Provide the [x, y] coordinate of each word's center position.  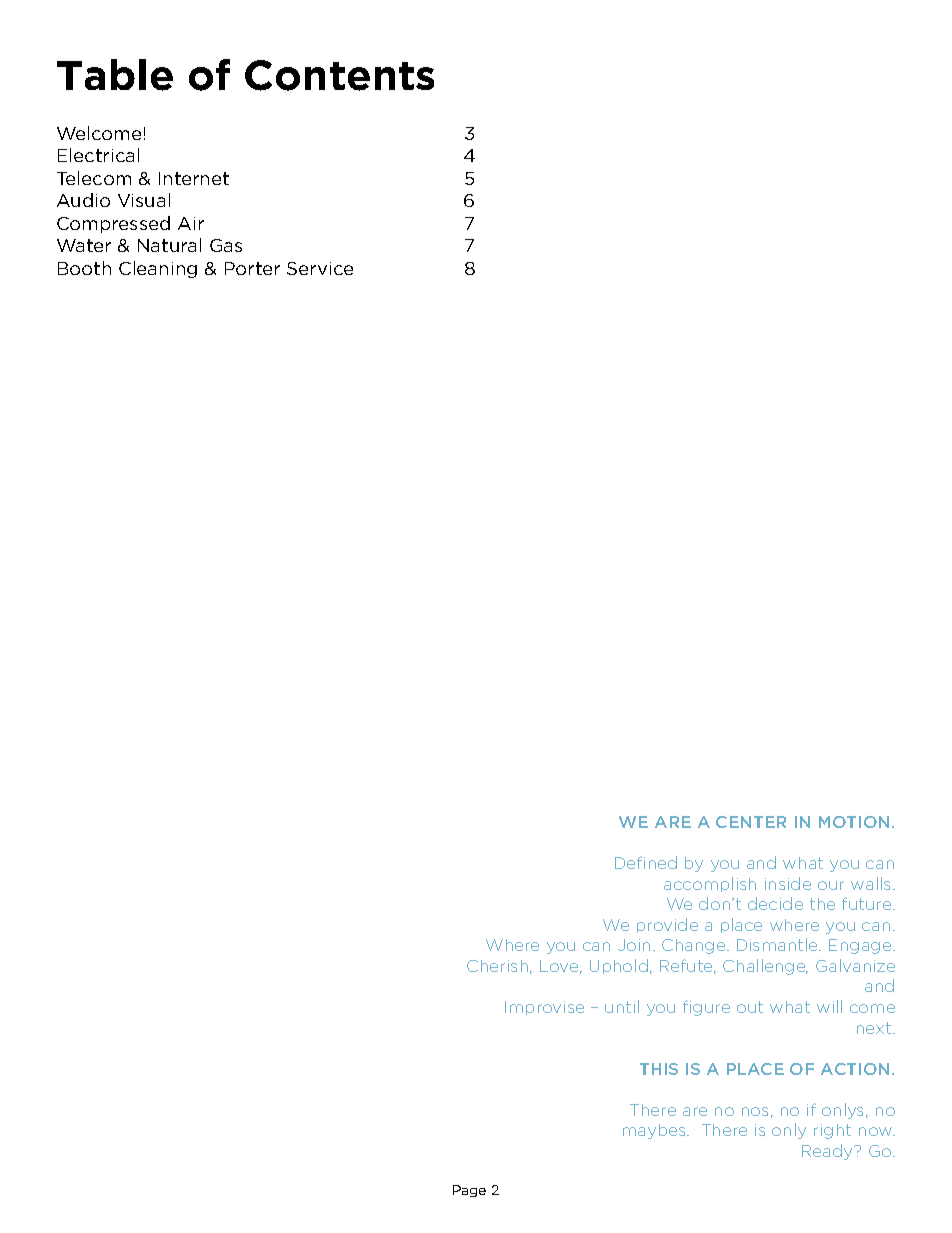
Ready [829, 1152]
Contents [339, 75]
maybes [655, 1131]
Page [469, 1191]
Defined [646, 862]
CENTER [751, 822]
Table [115, 75]
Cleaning [158, 269]
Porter [252, 268]
